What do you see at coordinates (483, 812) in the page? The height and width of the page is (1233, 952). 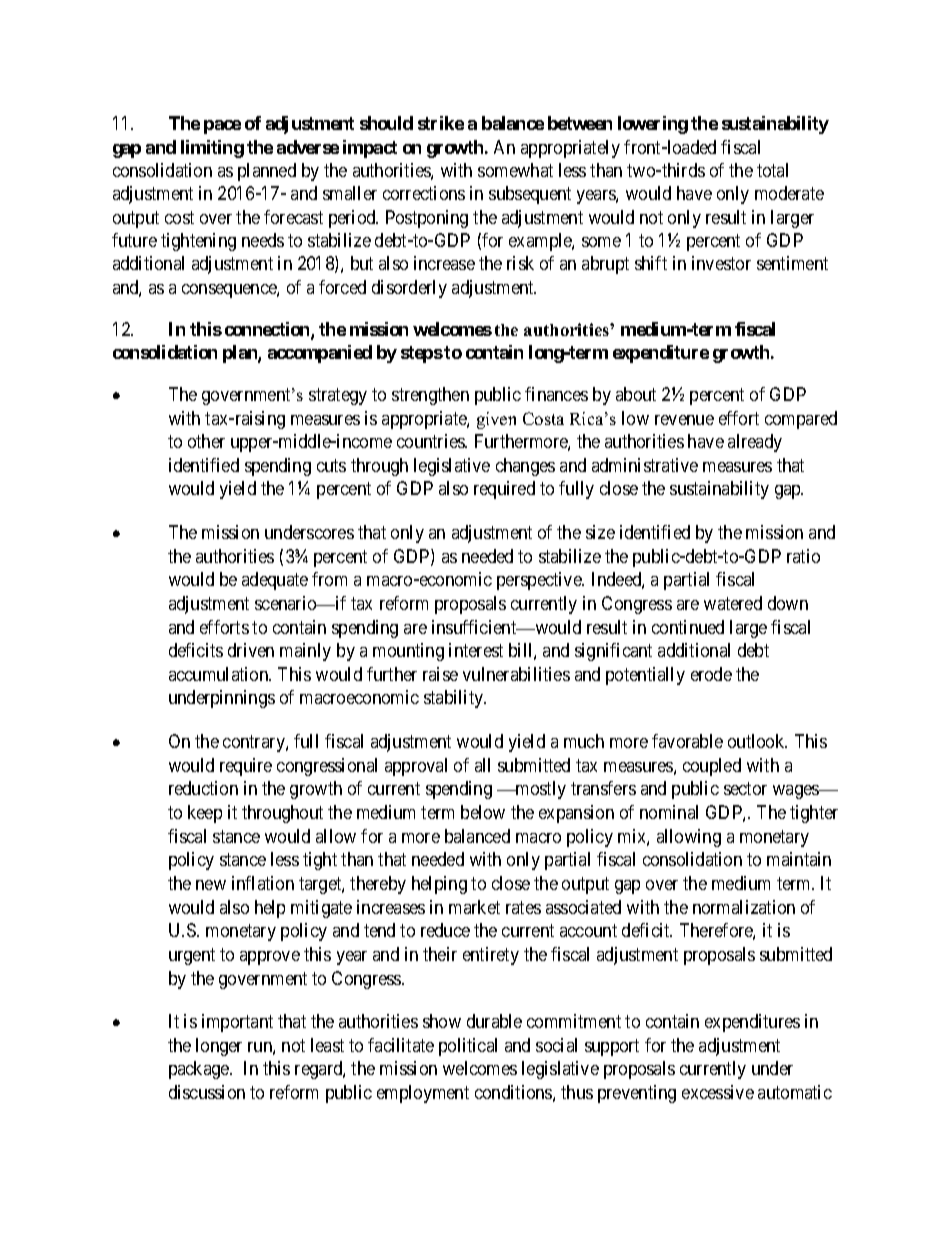 I see `below` at bounding box center [483, 812].
